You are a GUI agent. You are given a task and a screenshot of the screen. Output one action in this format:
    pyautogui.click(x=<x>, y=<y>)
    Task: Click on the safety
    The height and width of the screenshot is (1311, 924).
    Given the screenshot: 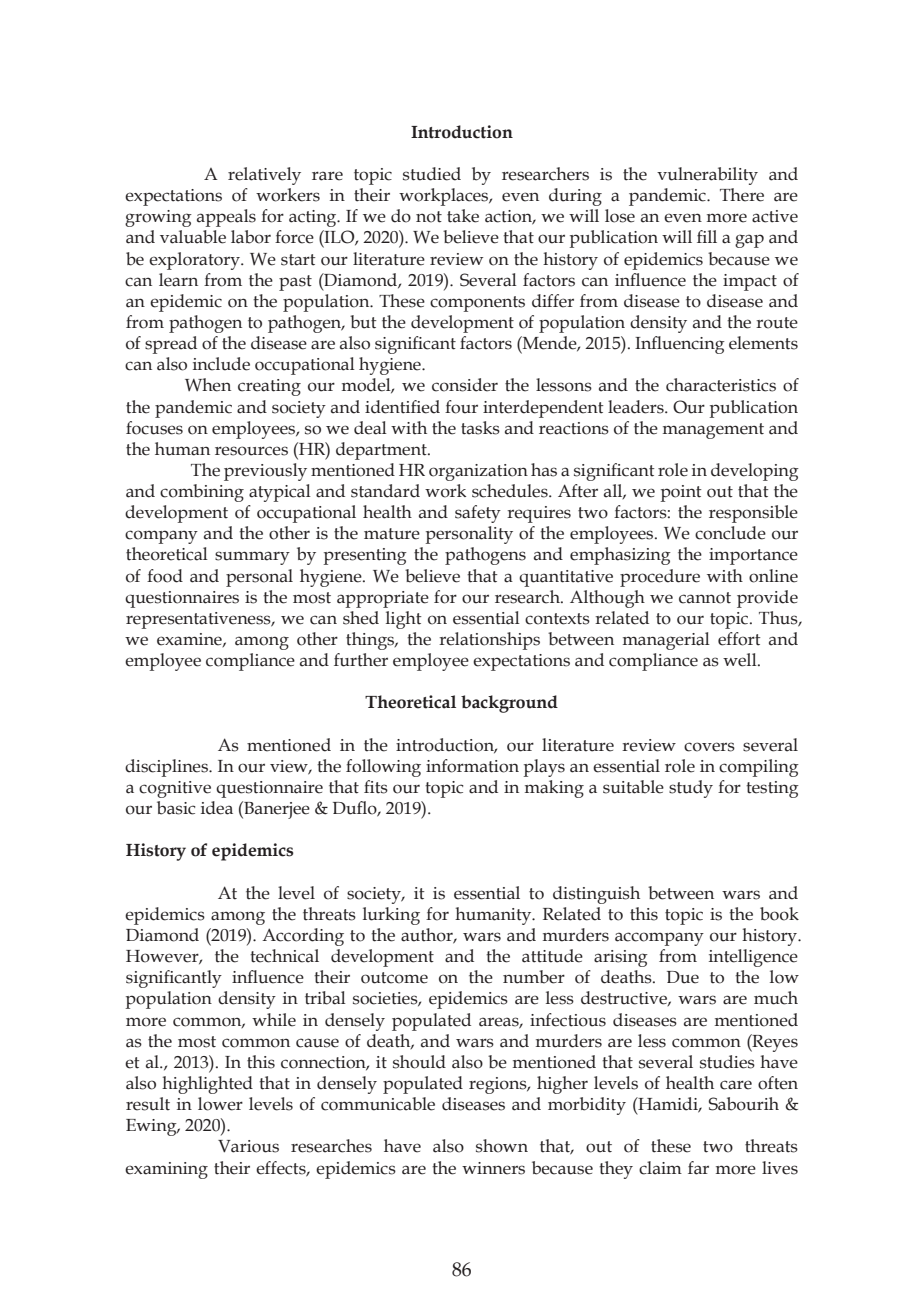 What is the action you would take?
    pyautogui.click(x=478, y=514)
